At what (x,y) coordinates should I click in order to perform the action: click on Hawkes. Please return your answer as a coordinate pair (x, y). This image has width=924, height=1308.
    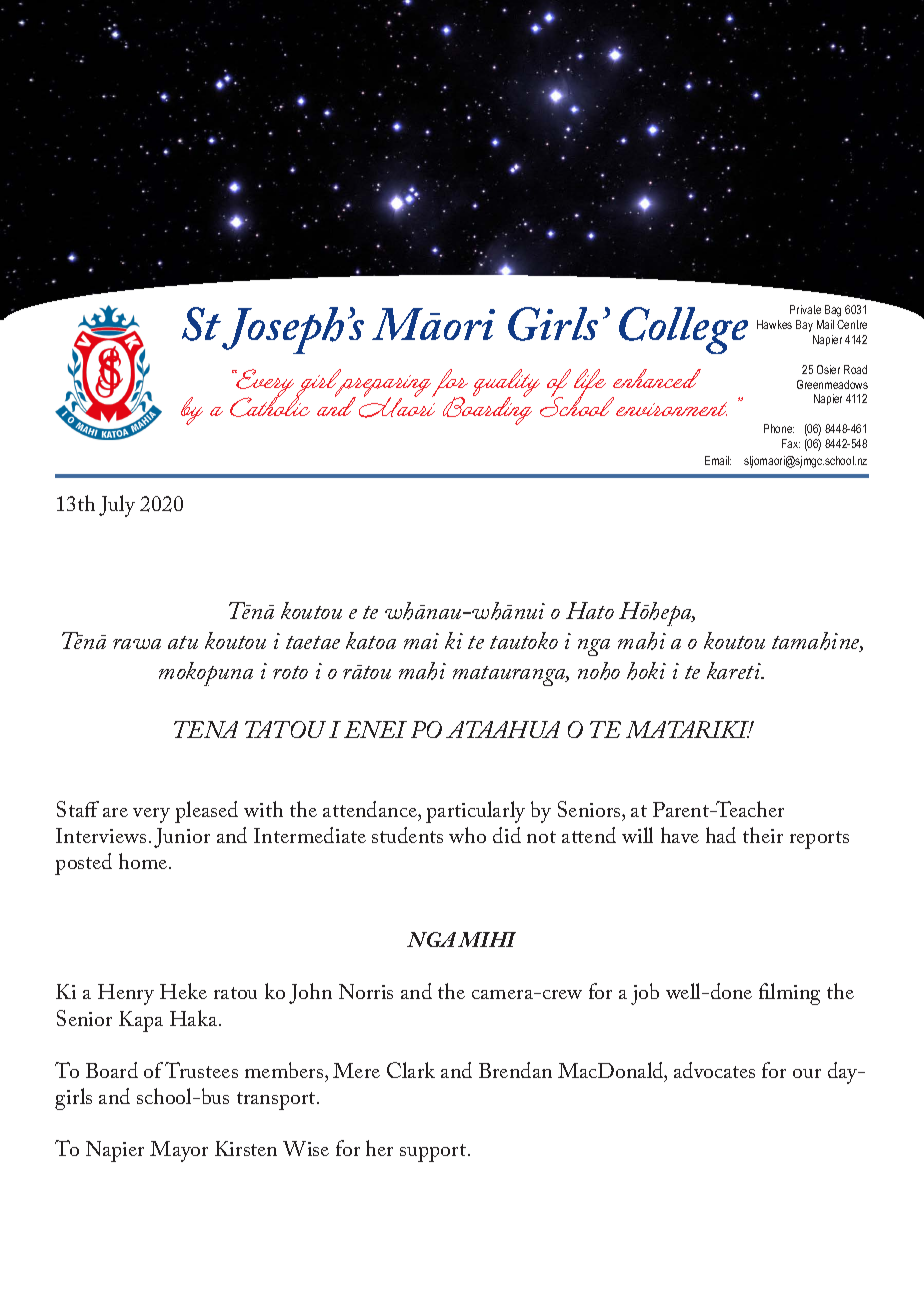
    Looking at the image, I should click on (774, 324).
